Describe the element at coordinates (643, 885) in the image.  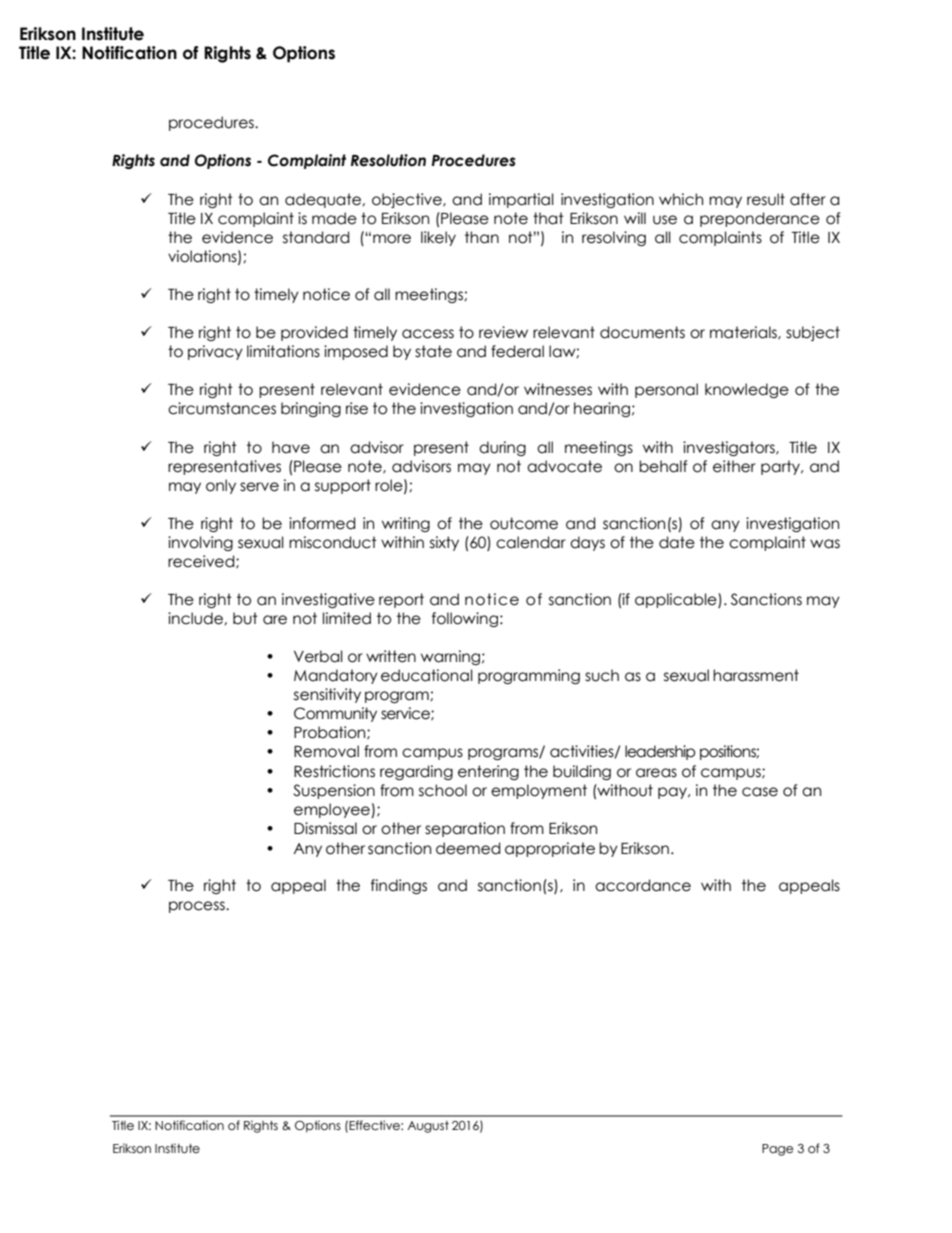
I see `accordance` at that location.
